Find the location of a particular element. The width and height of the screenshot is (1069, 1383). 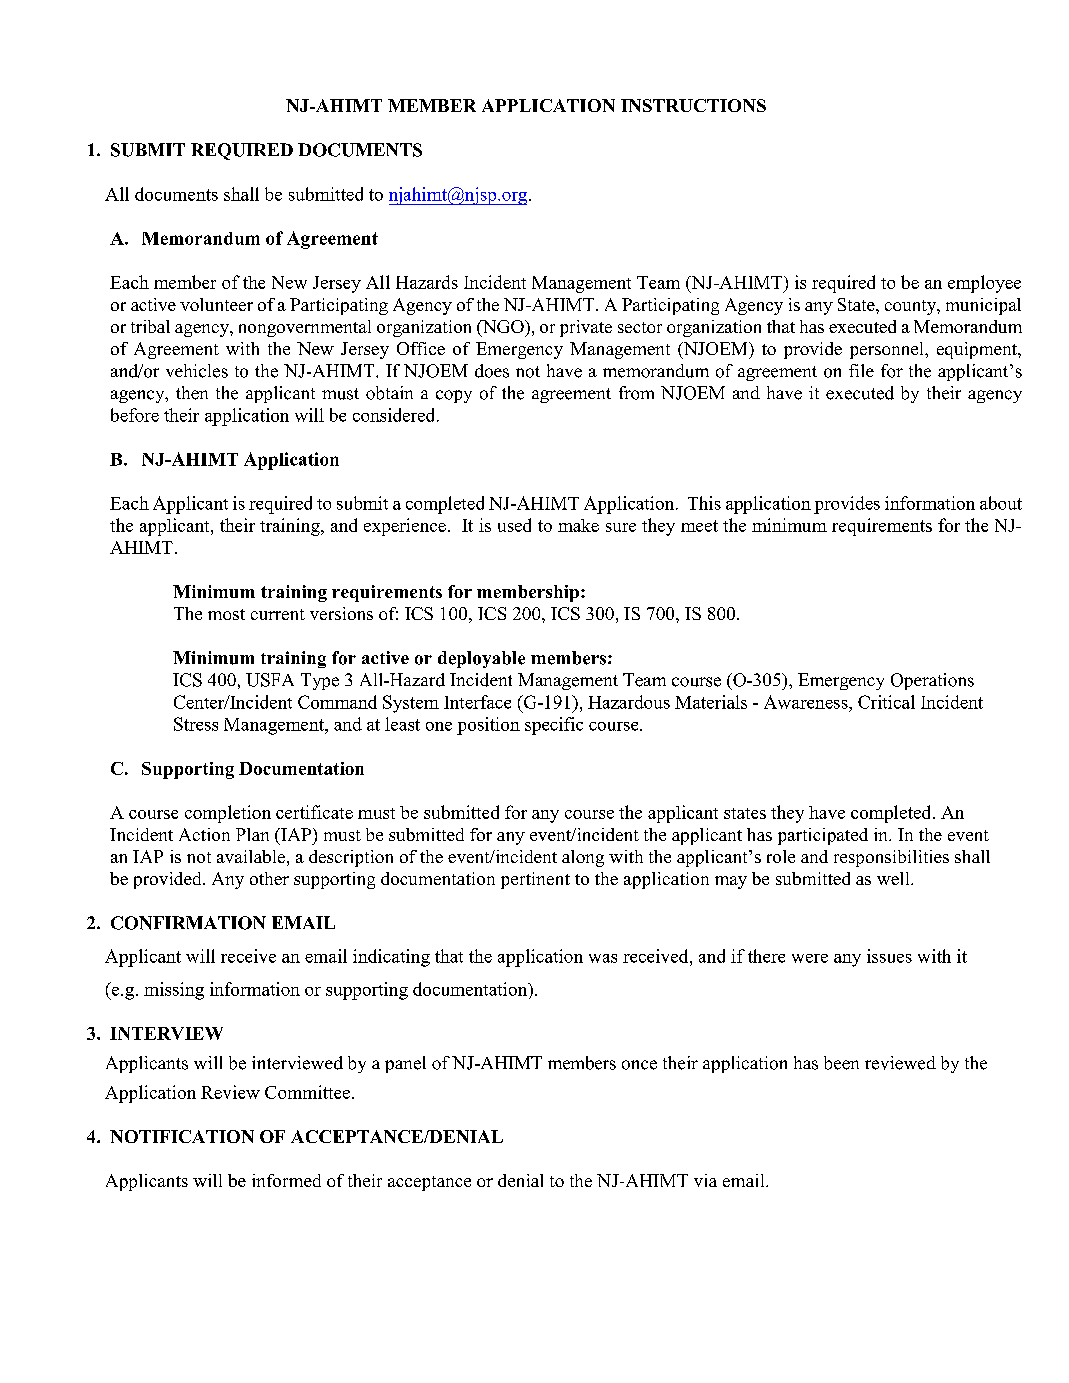

responsibilities is located at coordinates (891, 858).
